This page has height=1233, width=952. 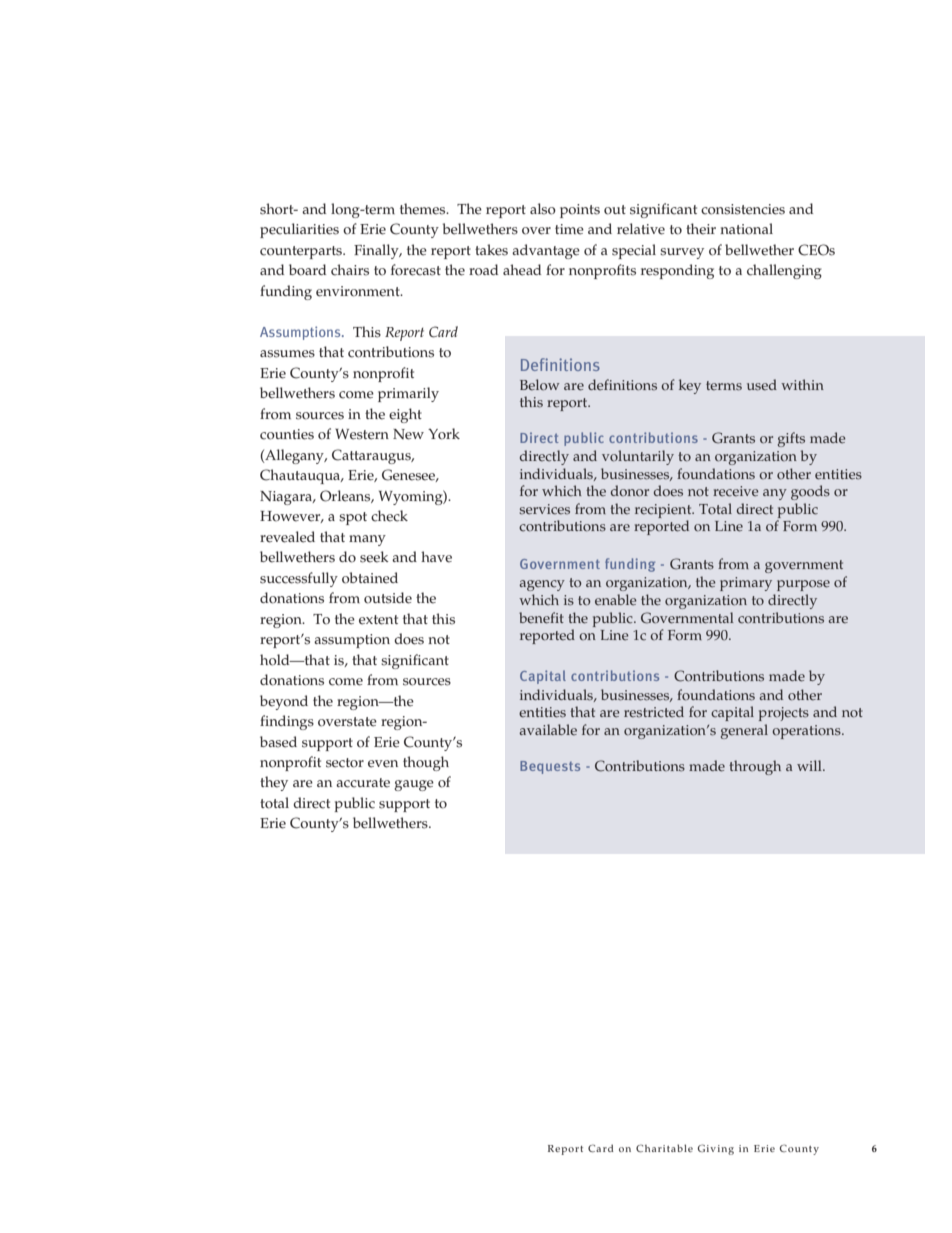 I want to click on gauge, so click(x=414, y=785).
